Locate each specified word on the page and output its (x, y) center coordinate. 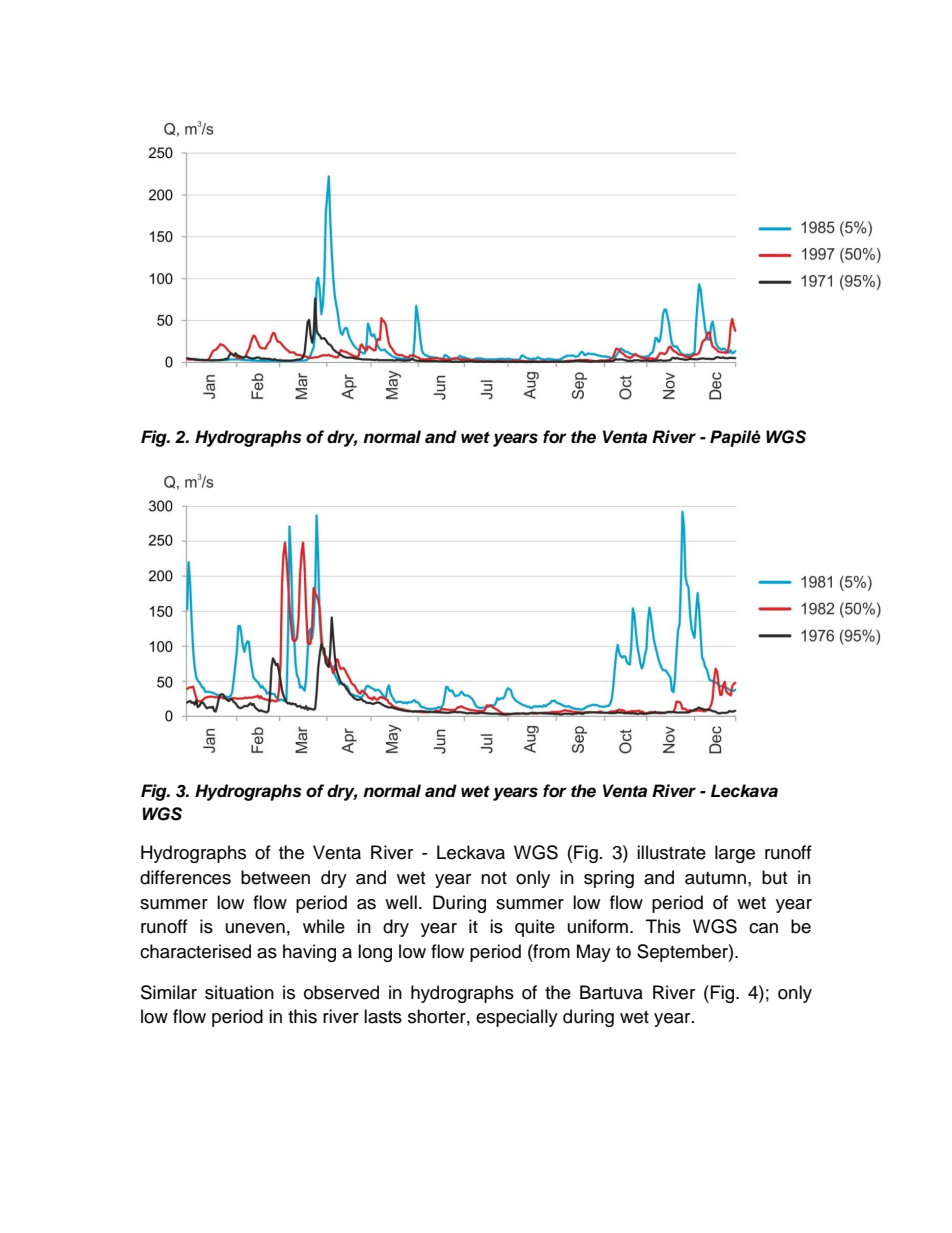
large (735, 854)
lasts (383, 1016)
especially (517, 1018)
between (275, 877)
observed (341, 992)
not (494, 878)
